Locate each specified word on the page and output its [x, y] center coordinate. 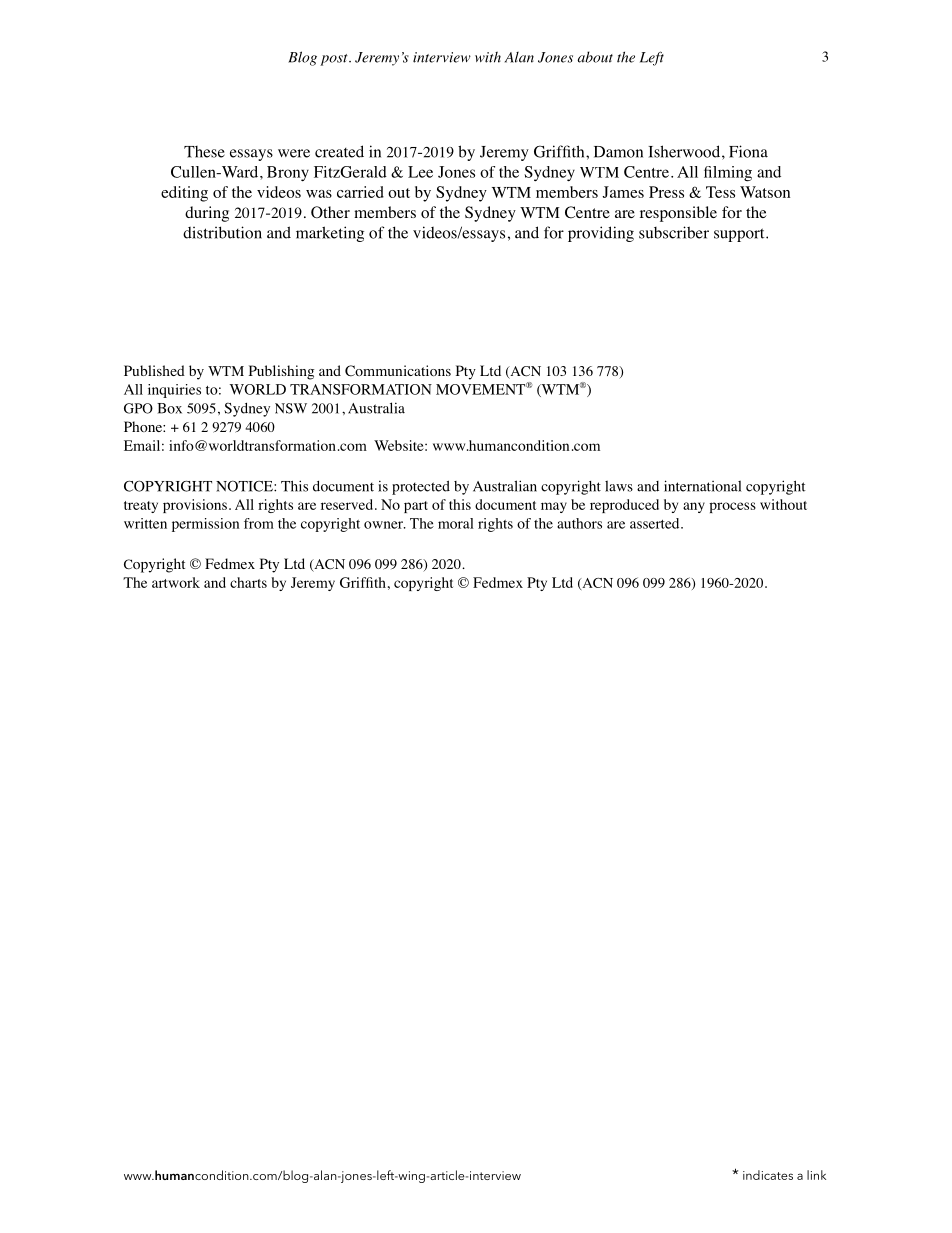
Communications [398, 371]
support [740, 235]
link [816, 1175]
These [204, 152]
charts [248, 582]
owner [385, 525]
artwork [176, 582]
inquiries [174, 391]
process [732, 507]
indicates [768, 1175]
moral [456, 523]
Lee [420, 172]
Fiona [748, 151]
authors [579, 523]
